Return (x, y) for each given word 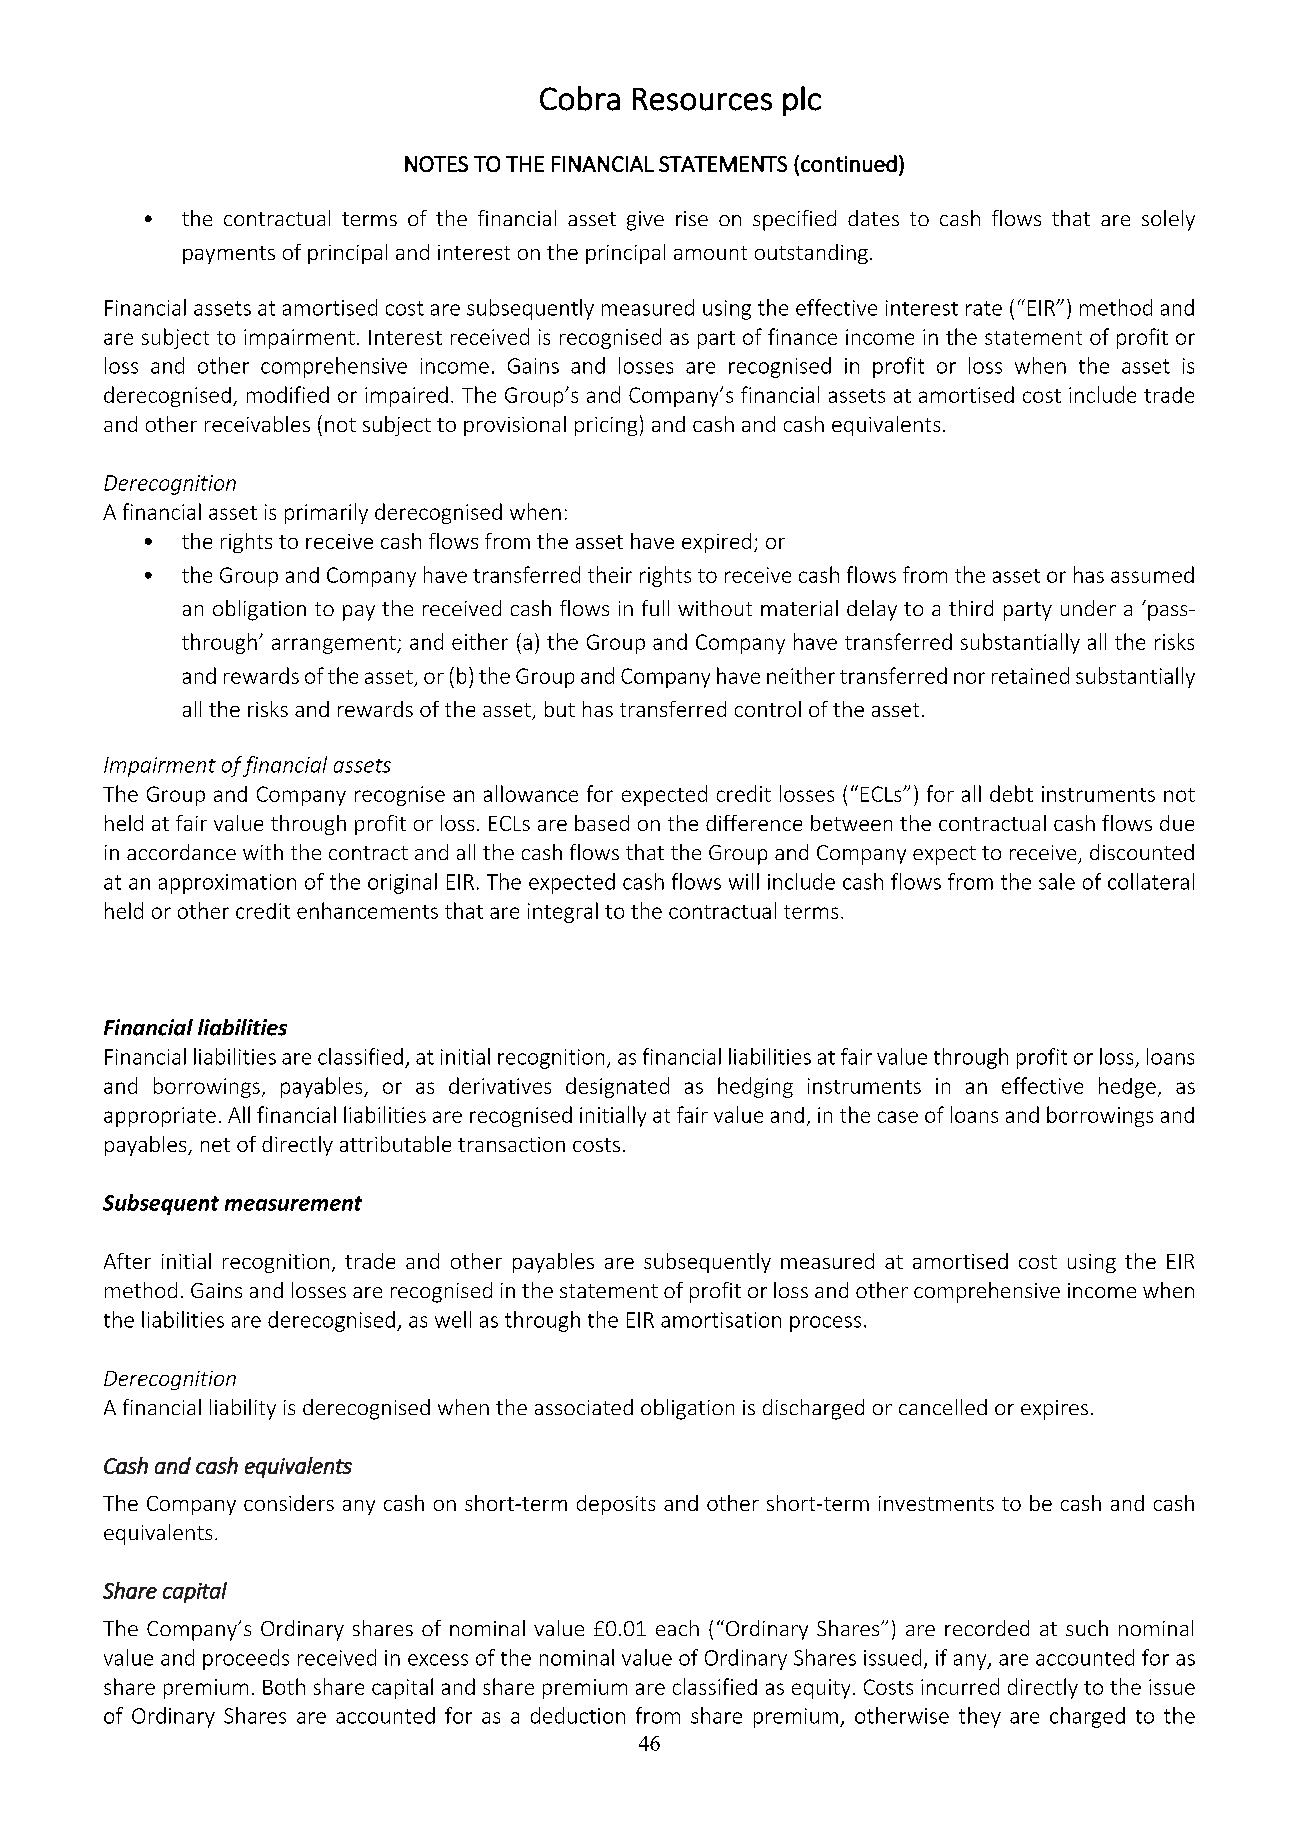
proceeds (246, 1659)
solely (1168, 220)
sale (1057, 881)
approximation (227, 884)
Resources (702, 99)
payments (229, 255)
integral (563, 912)
